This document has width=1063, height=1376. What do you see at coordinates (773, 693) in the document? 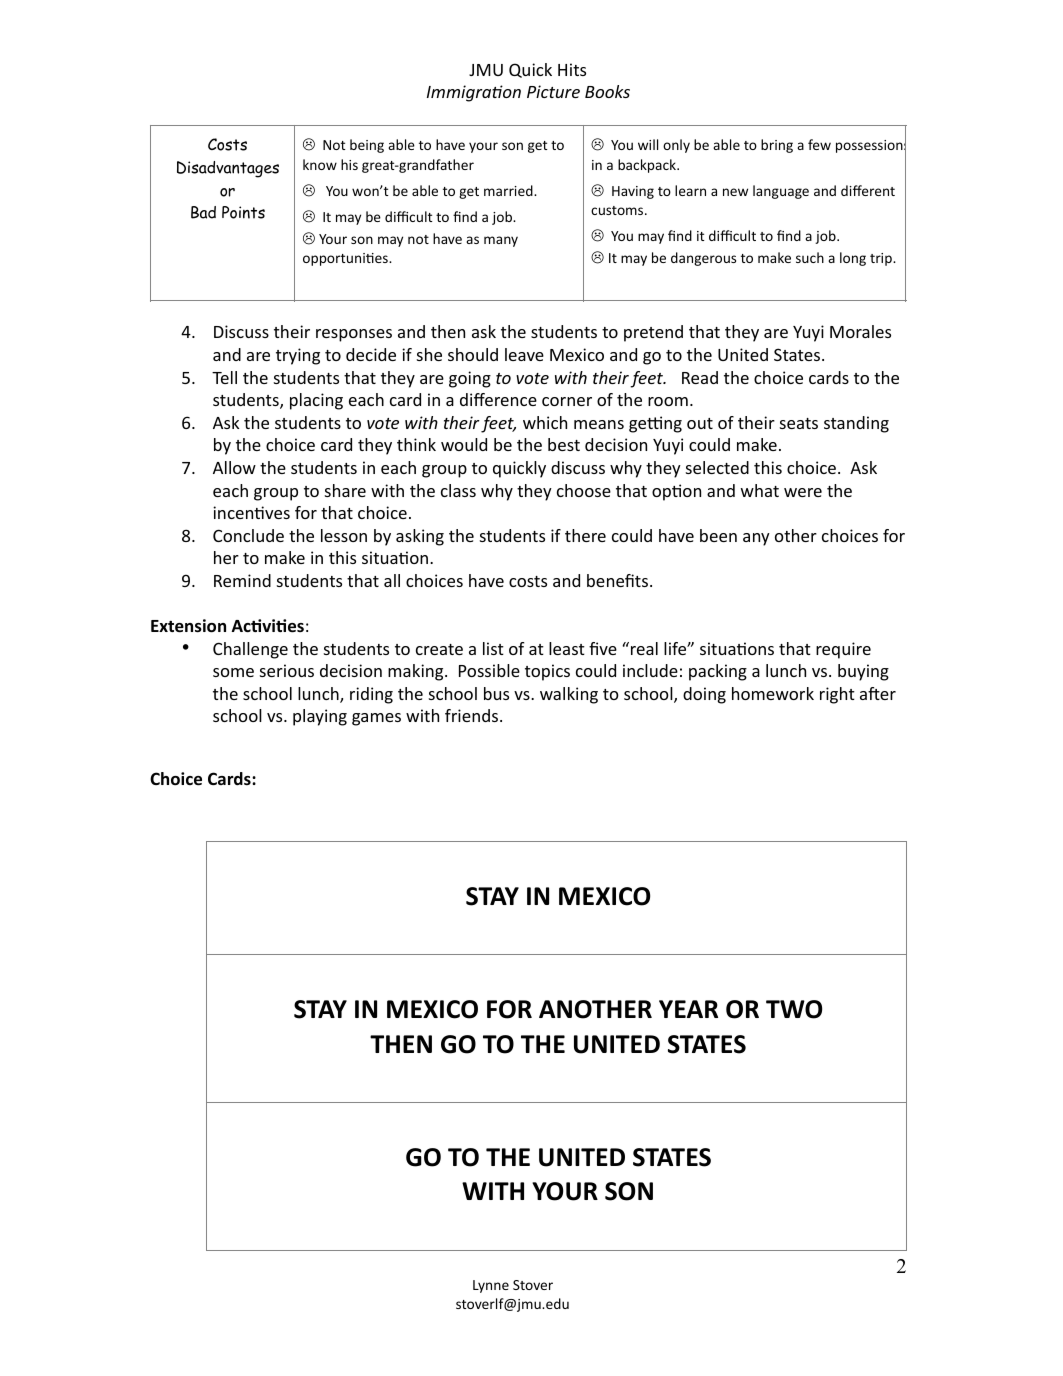
I see `homework` at bounding box center [773, 693].
